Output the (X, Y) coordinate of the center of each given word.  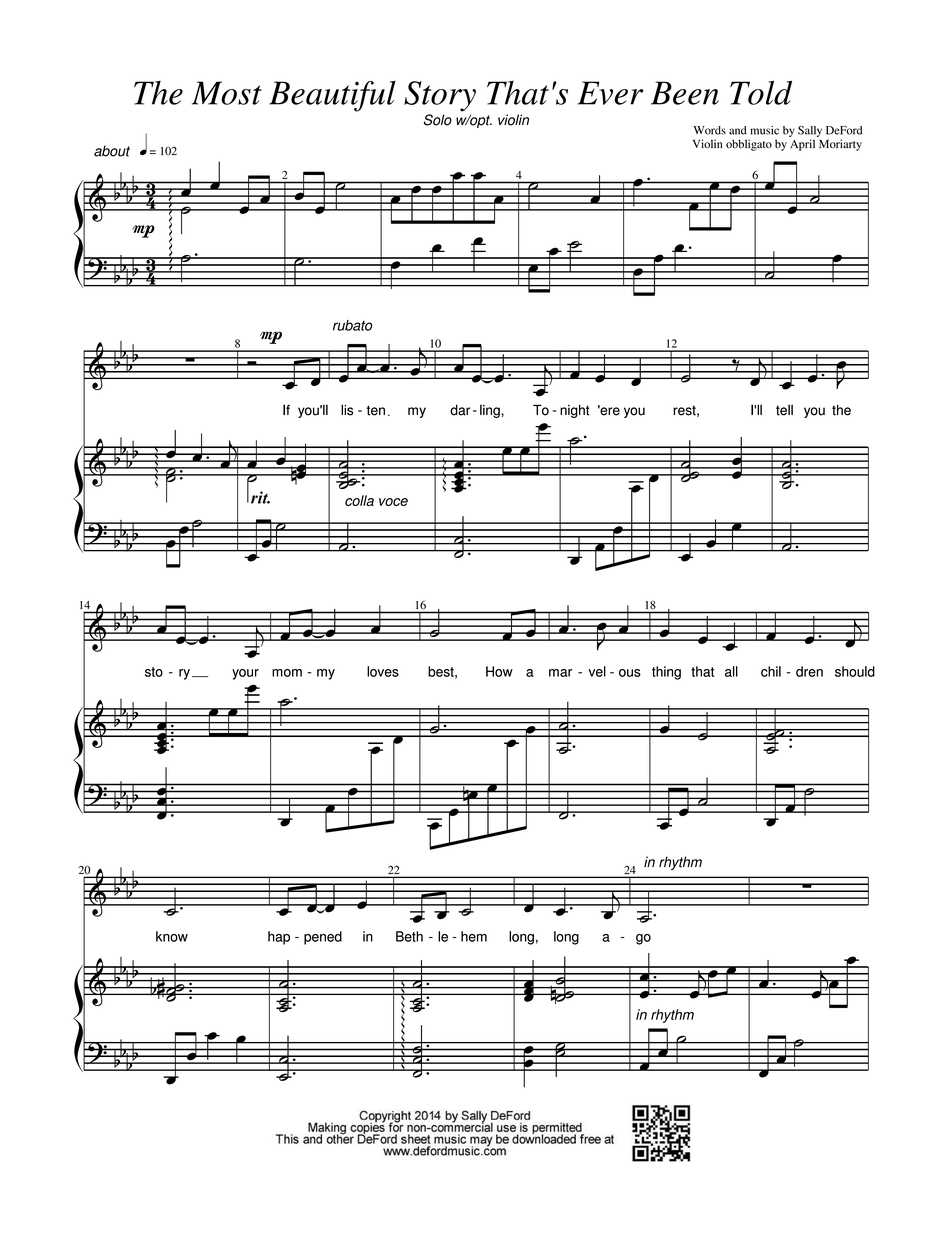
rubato (352, 325)
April (802, 145)
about (112, 151)
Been (685, 93)
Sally (810, 131)
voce (393, 502)
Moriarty (840, 145)
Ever (610, 93)
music (764, 130)
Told (761, 93)
